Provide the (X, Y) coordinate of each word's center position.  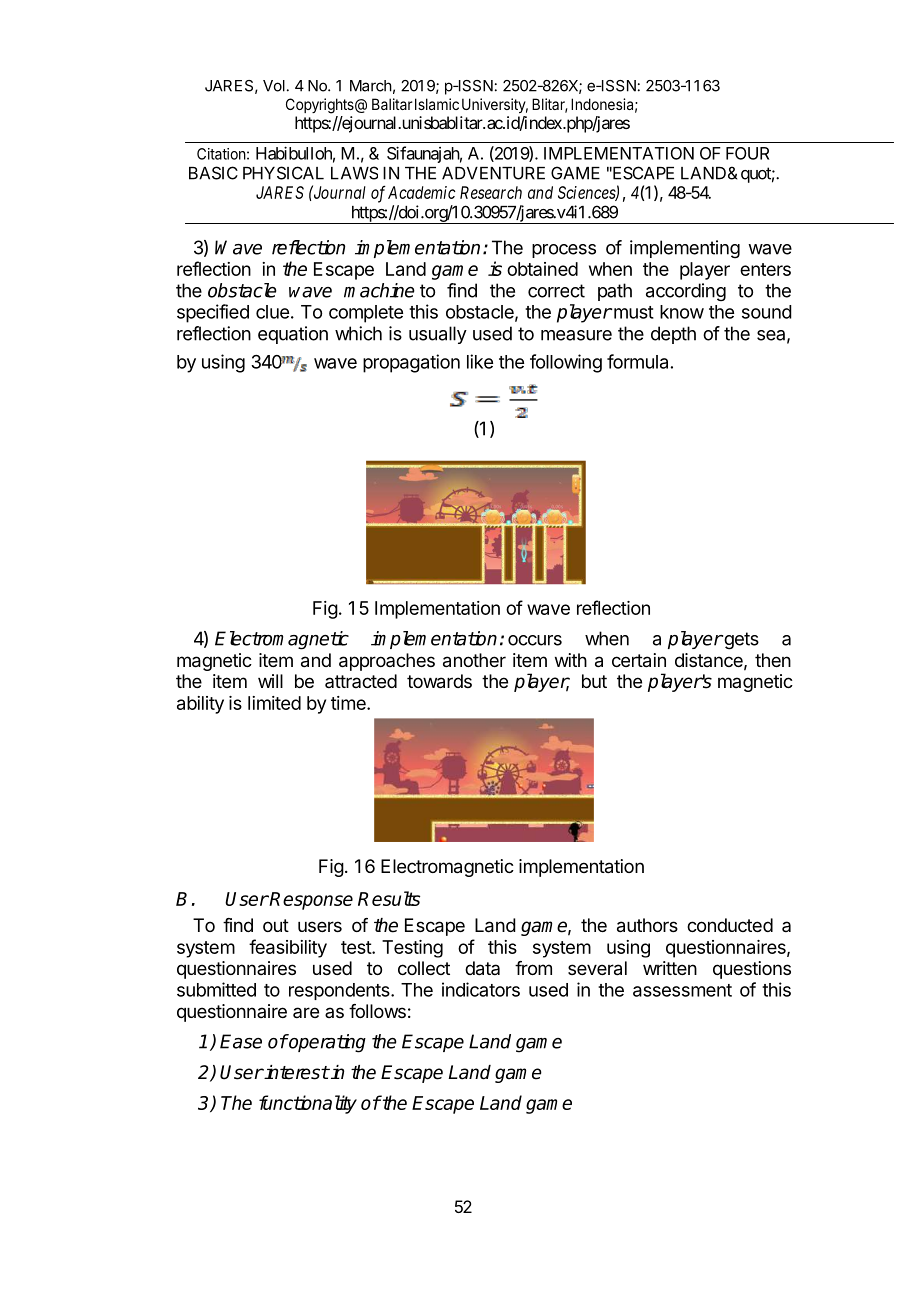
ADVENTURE (493, 173)
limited (274, 703)
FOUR (747, 153)
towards (439, 681)
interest (296, 1072)
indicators (481, 989)
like (480, 361)
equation (293, 335)
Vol (274, 86)
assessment (682, 990)
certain (639, 660)
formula (637, 361)
